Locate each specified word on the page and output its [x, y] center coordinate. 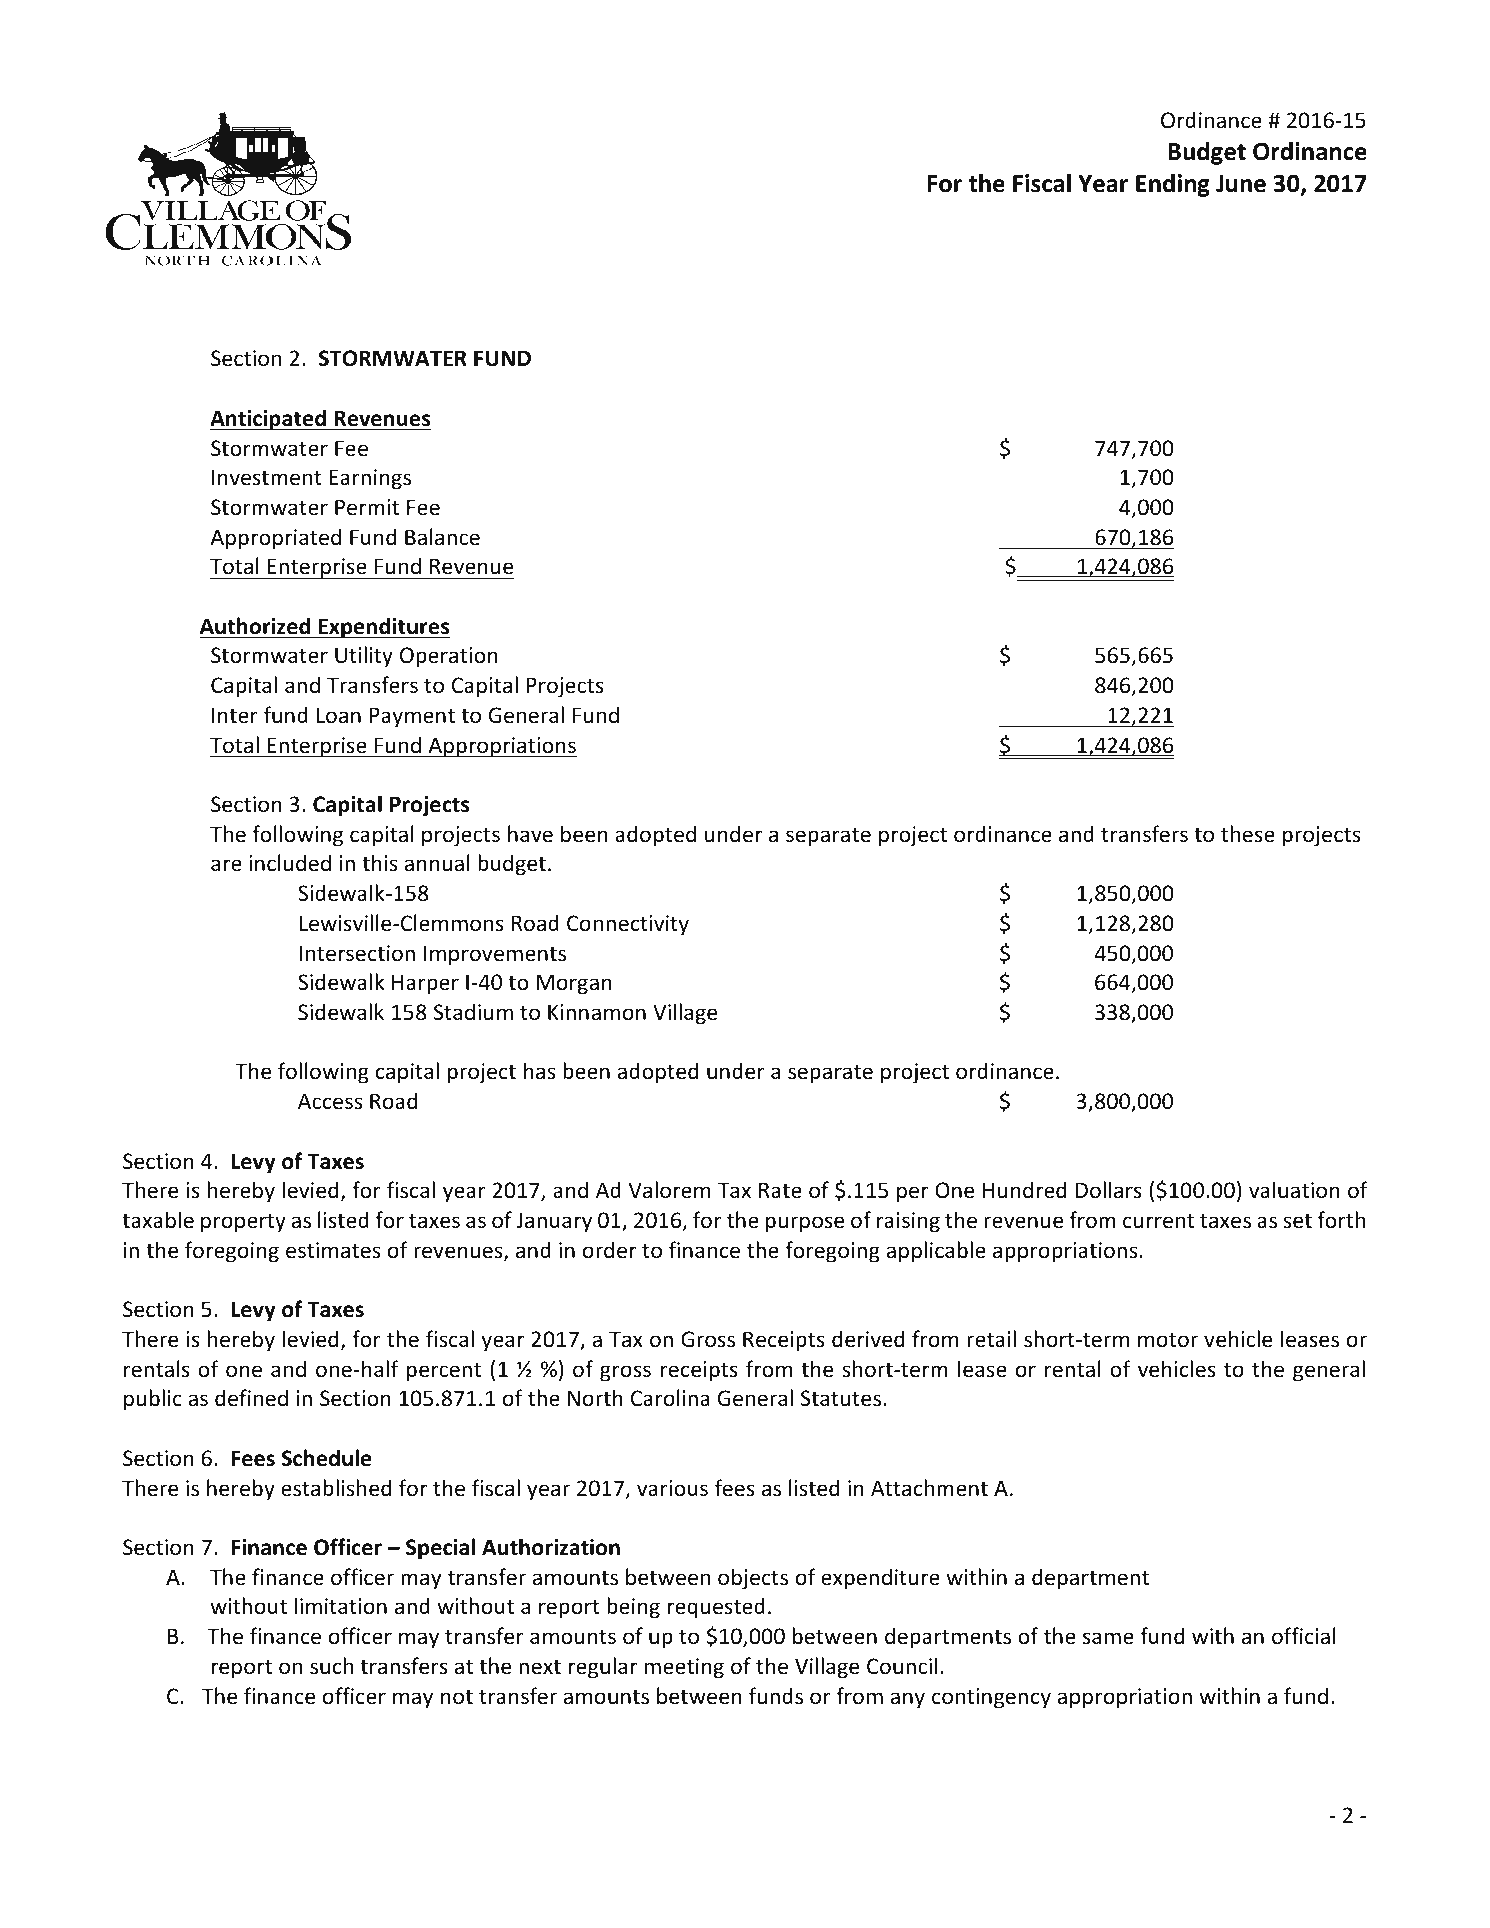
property [243, 1223]
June [1241, 184]
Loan [338, 715]
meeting [684, 1668]
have [530, 834]
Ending [1173, 185]
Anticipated [269, 420]
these [1248, 834]
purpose [805, 1224]
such [331, 1666]
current [1158, 1221]
